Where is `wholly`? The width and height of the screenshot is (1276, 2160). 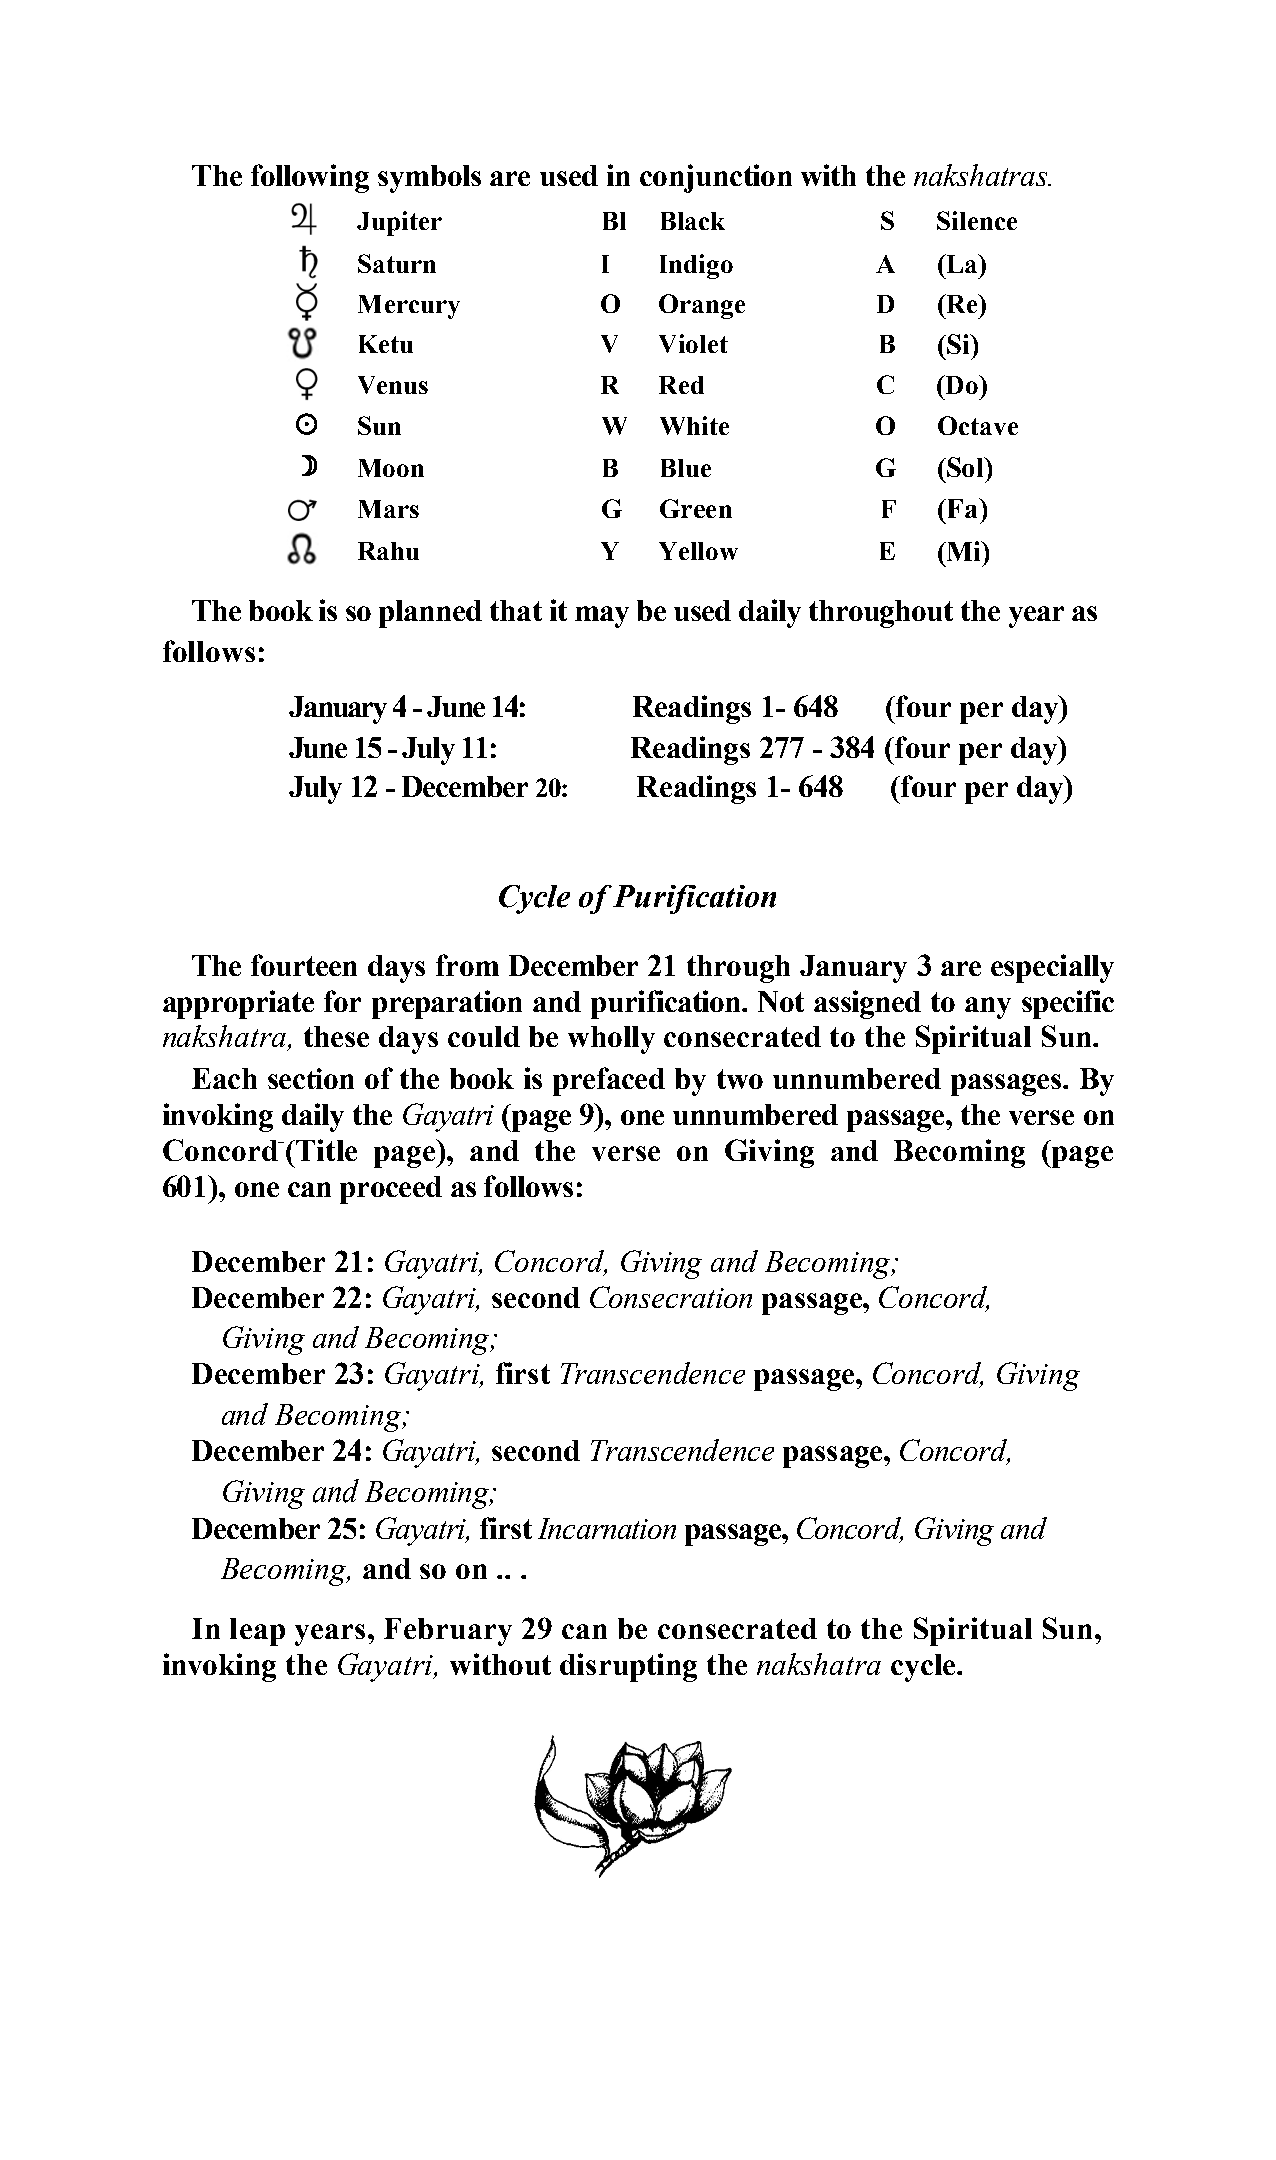
wholly is located at coordinates (611, 1040).
